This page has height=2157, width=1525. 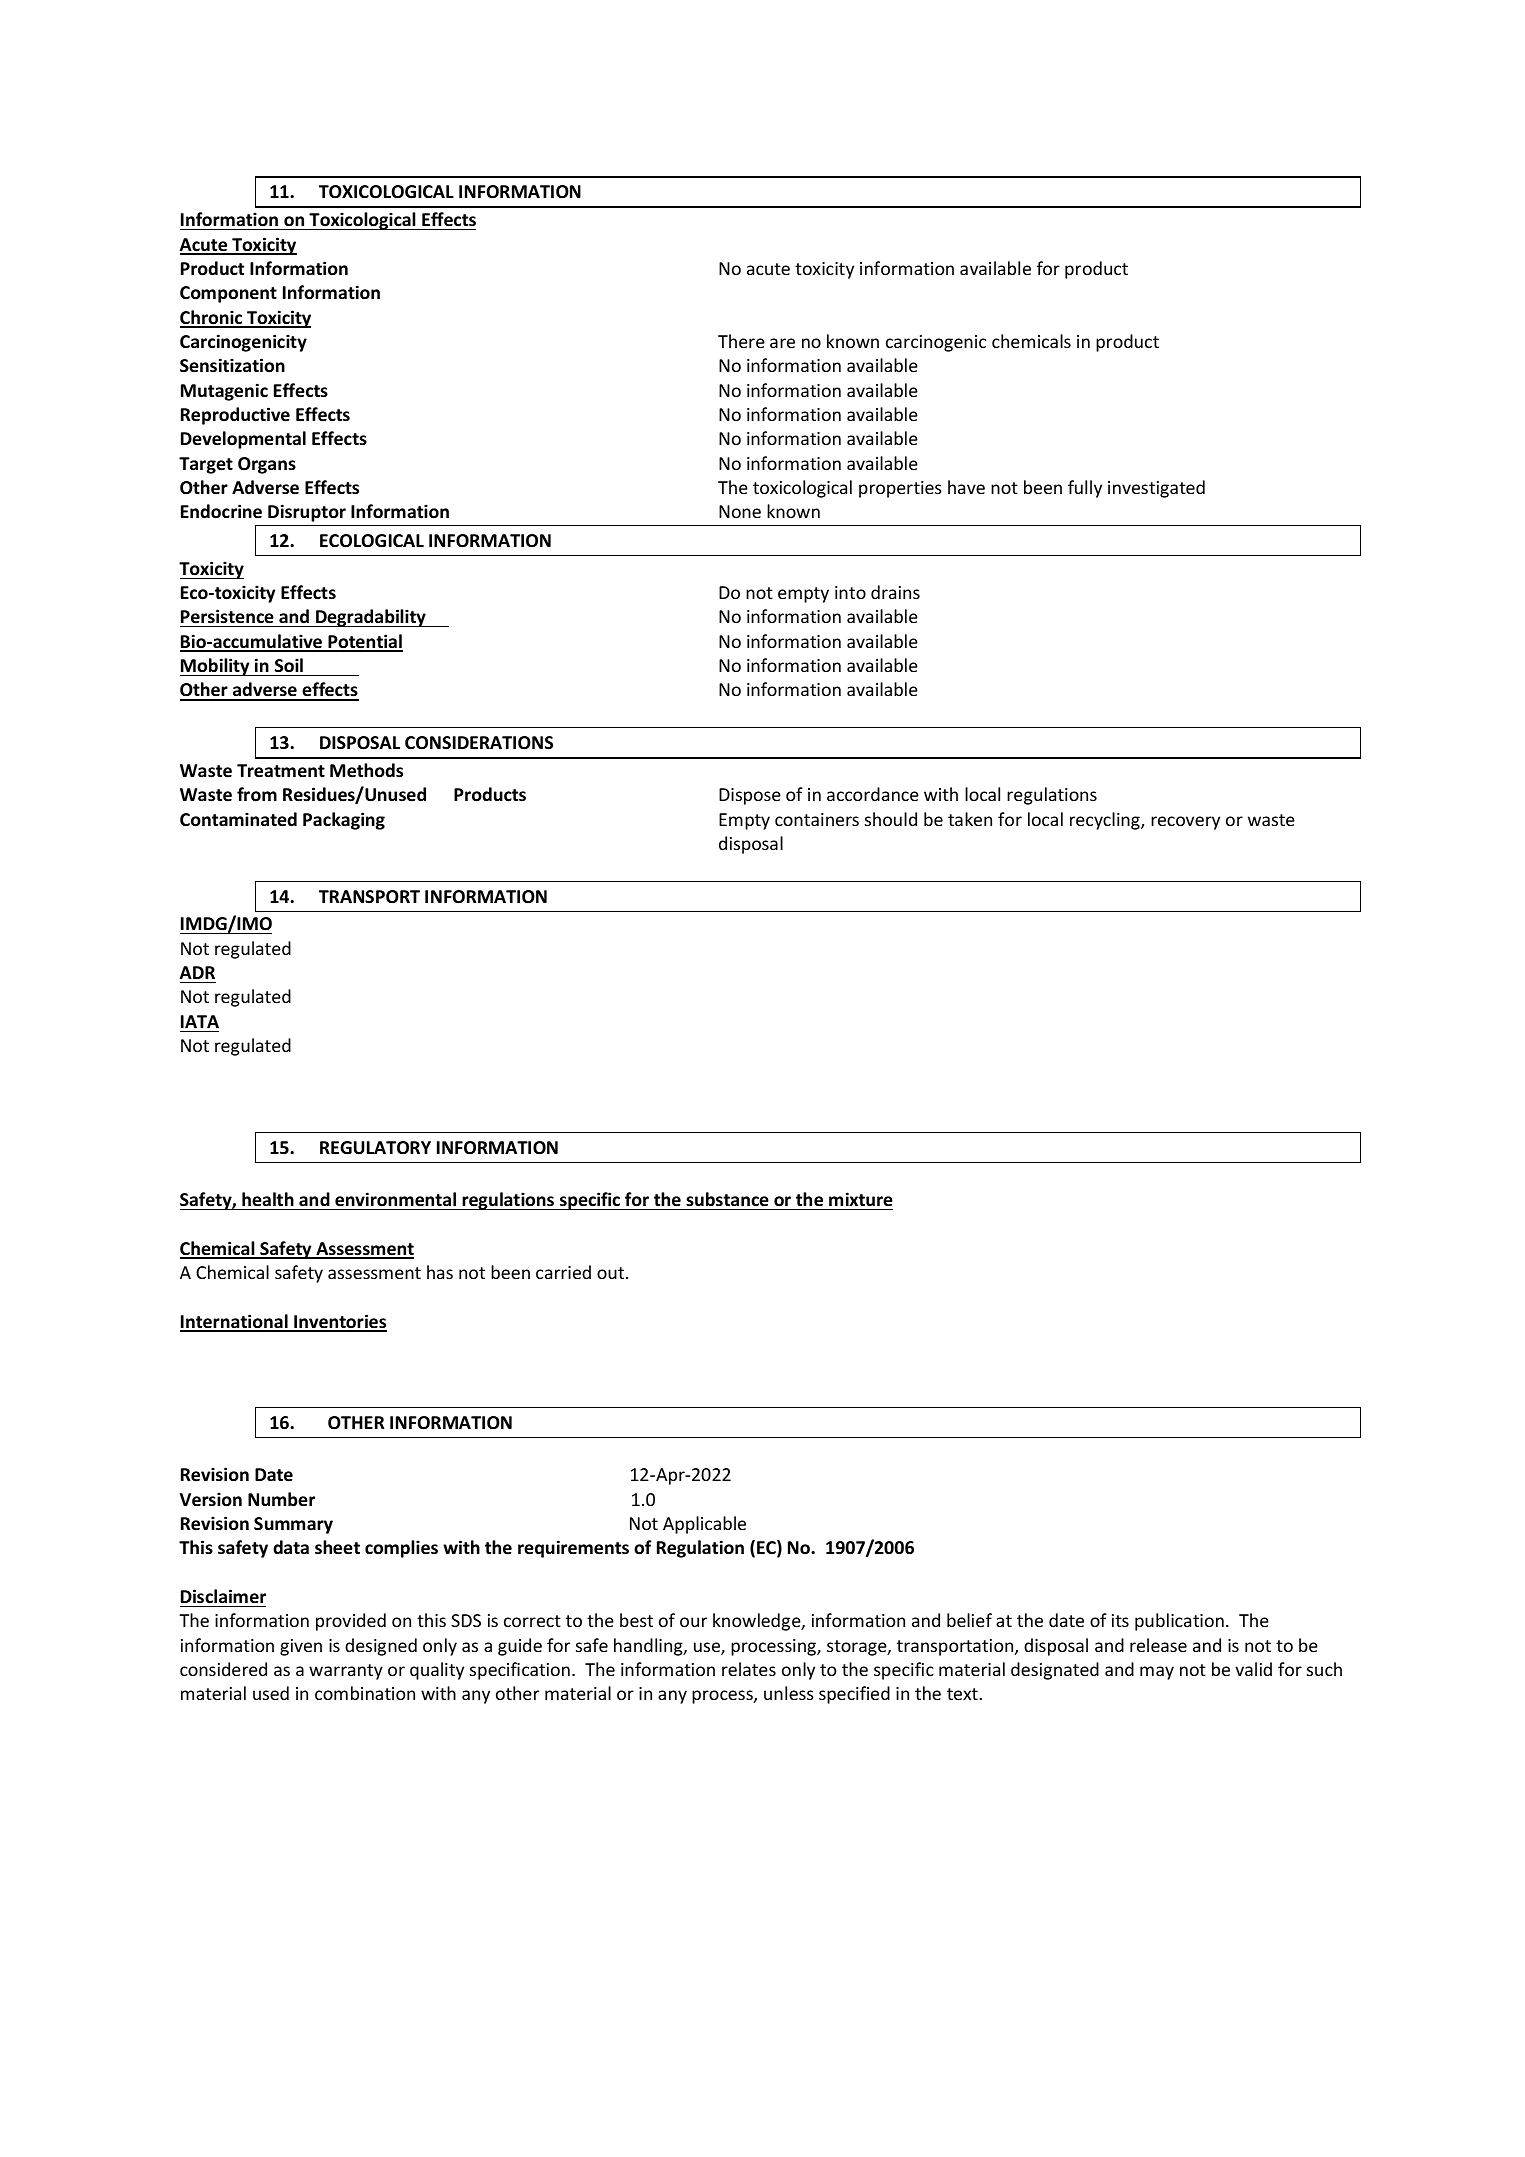 What do you see at coordinates (232, 365) in the page?
I see `Sensitization` at bounding box center [232, 365].
